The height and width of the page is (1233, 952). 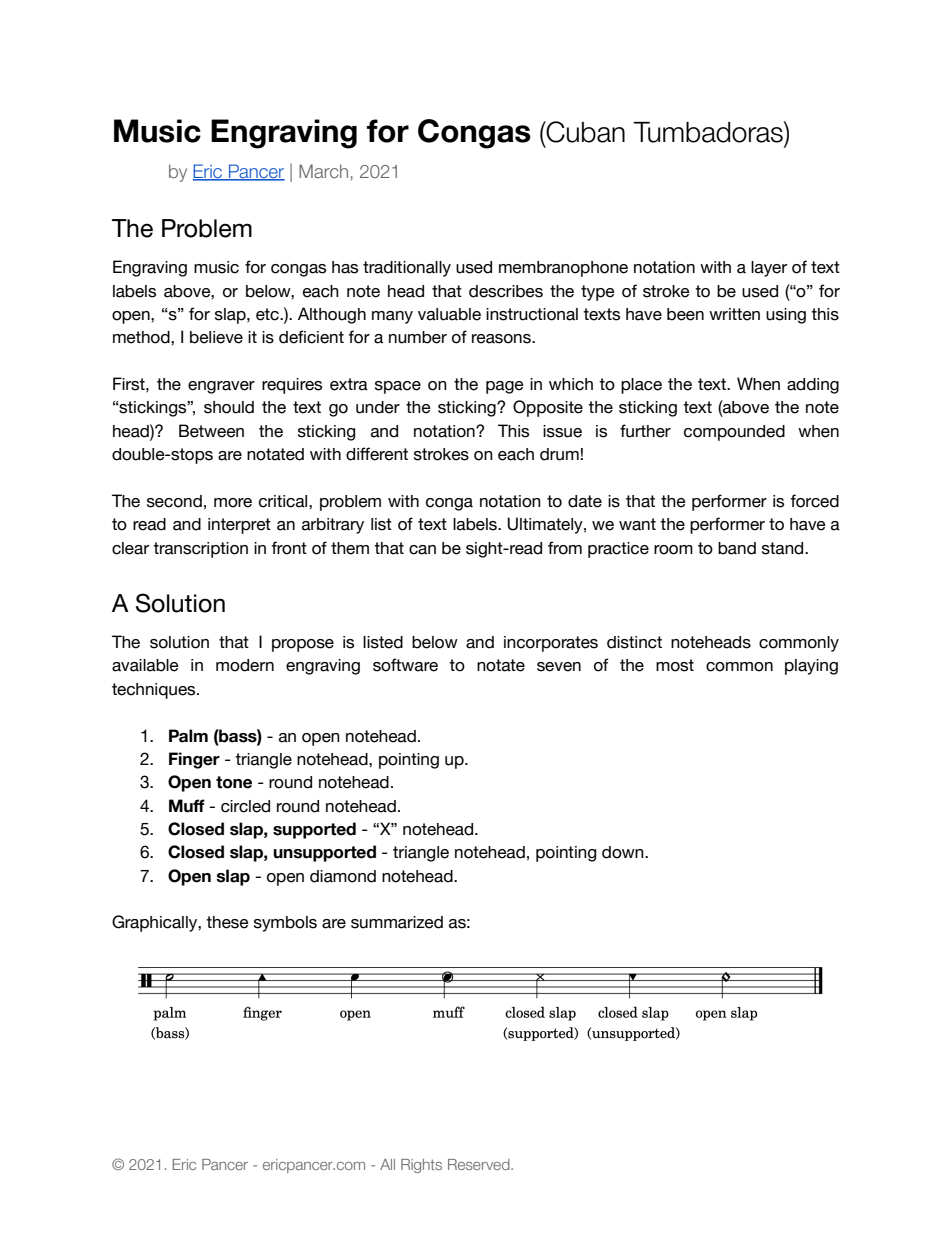 What do you see at coordinates (245, 665) in the page?
I see `modern` at bounding box center [245, 665].
